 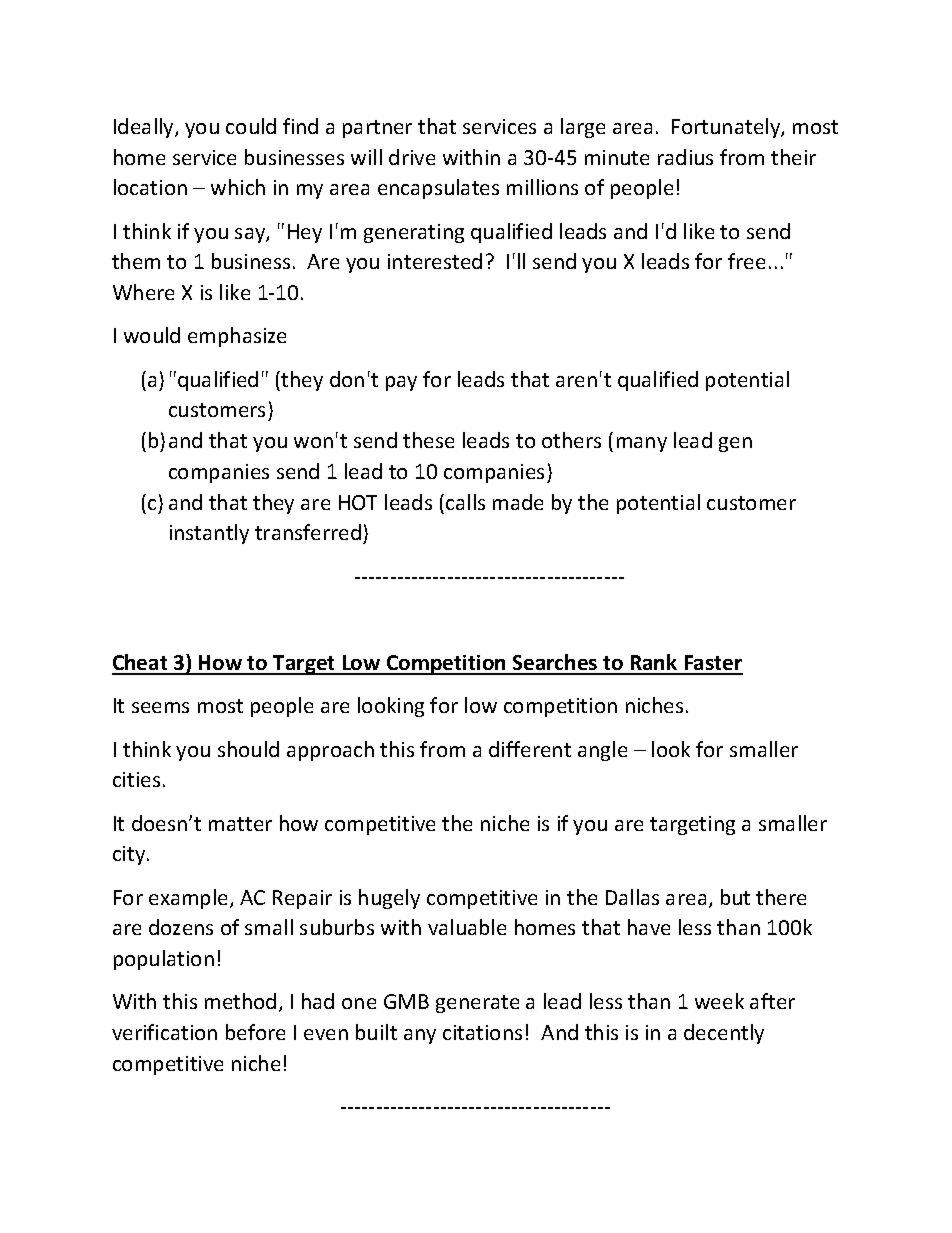 I want to click on drive, so click(x=412, y=157).
